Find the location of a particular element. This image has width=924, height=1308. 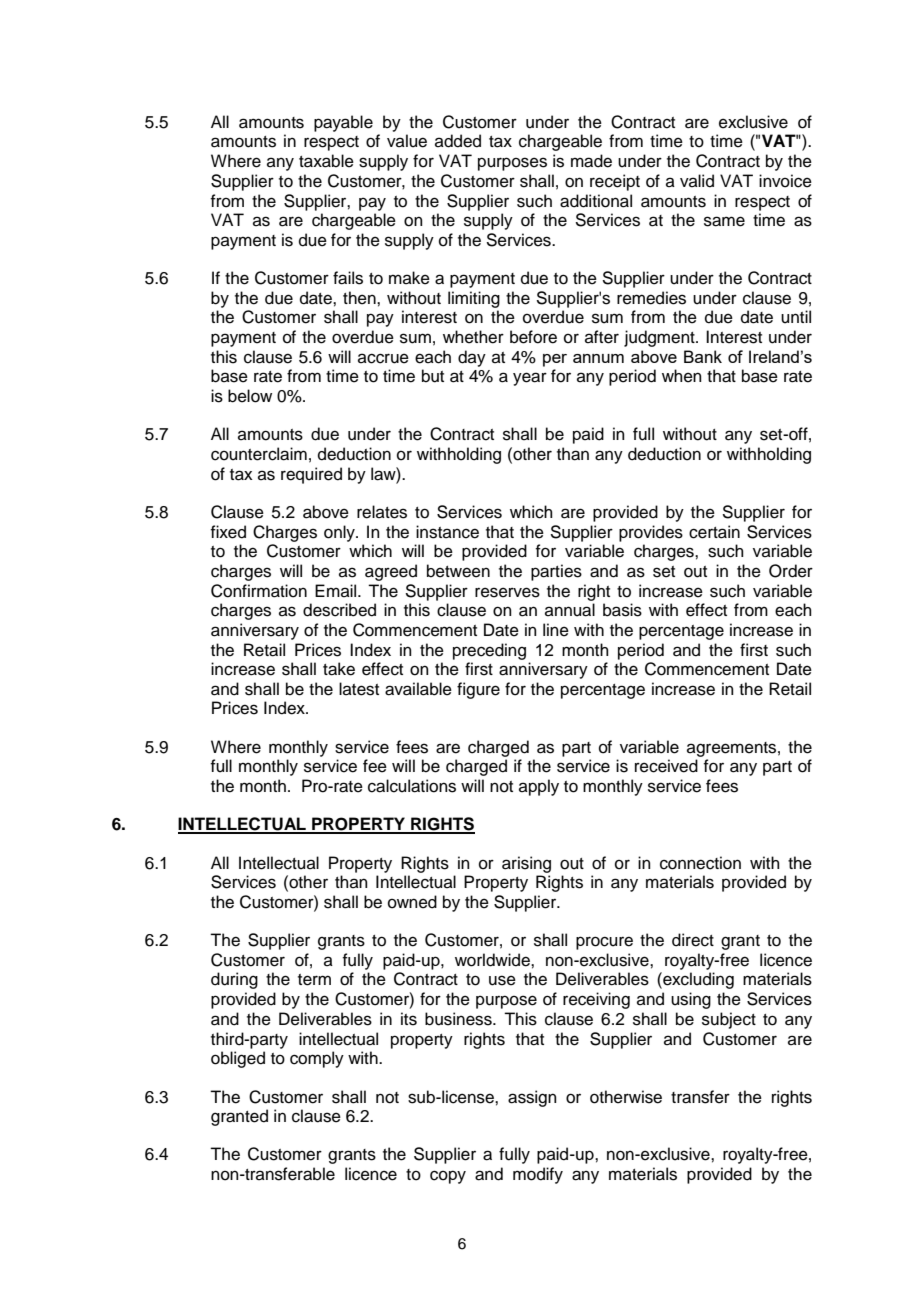

preceding is located at coordinates (489, 651).
